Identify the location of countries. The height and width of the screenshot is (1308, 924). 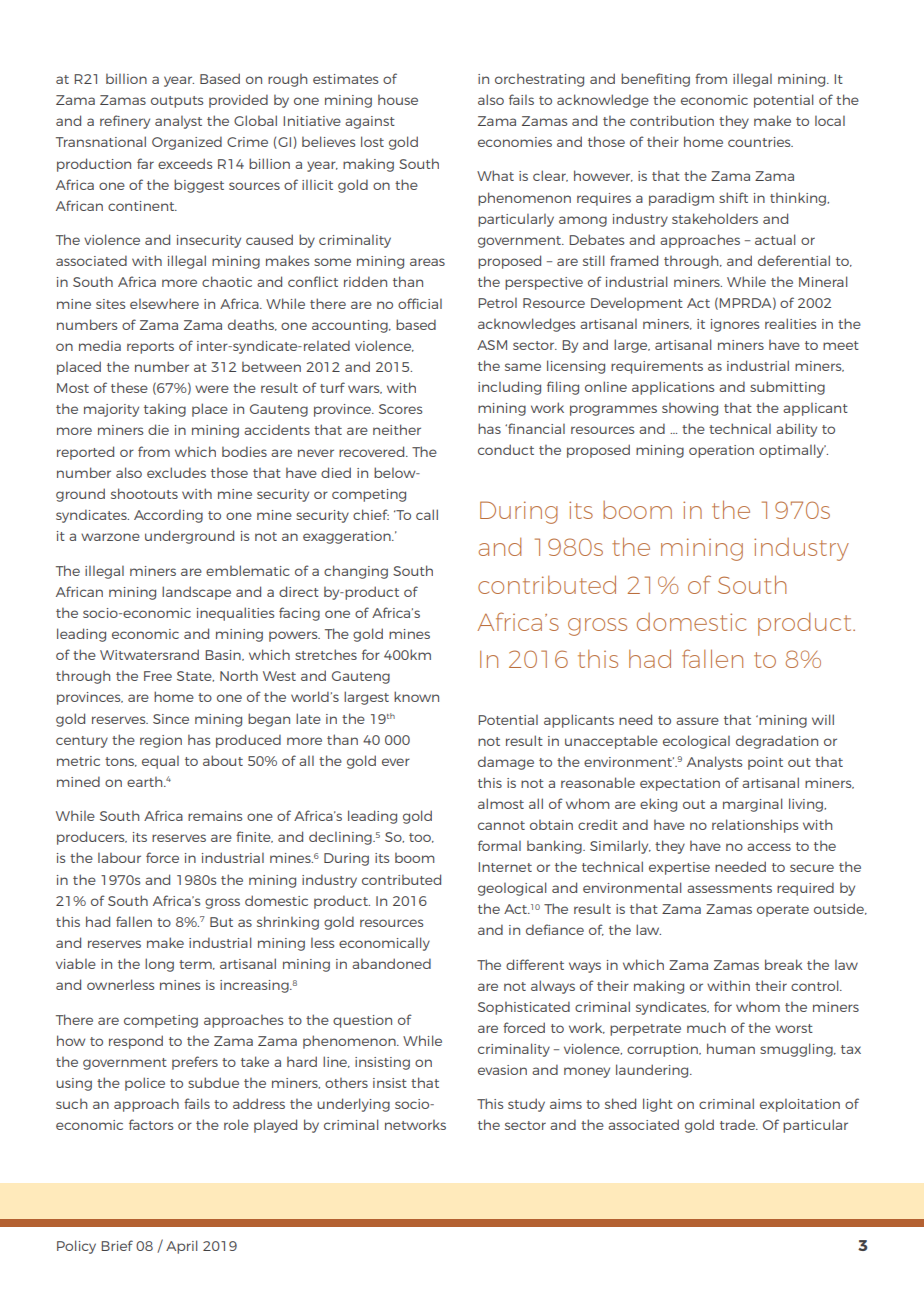
(760, 142).
